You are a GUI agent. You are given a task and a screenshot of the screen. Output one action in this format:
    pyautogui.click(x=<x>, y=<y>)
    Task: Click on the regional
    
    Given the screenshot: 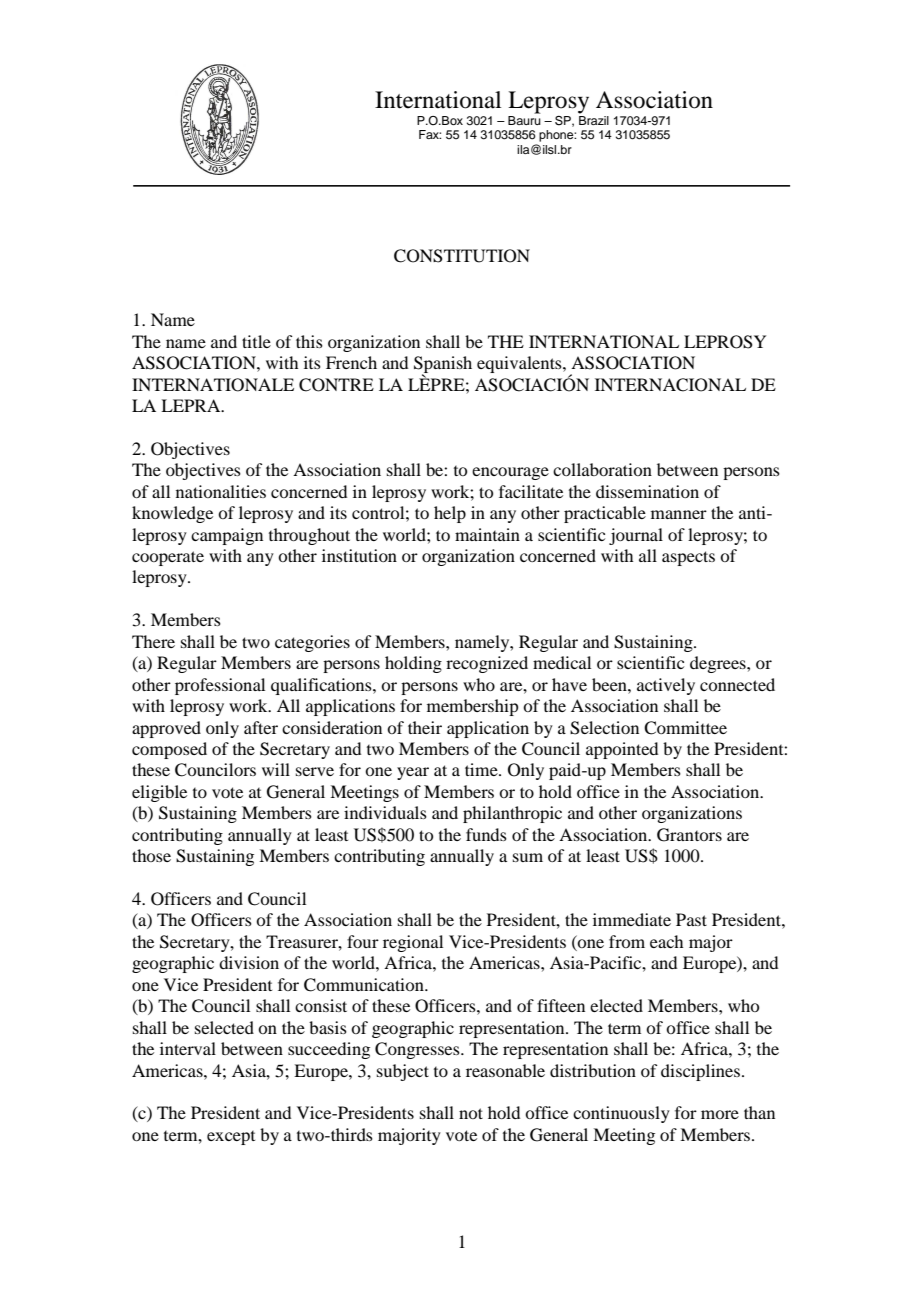 What is the action you would take?
    pyautogui.click(x=413, y=943)
